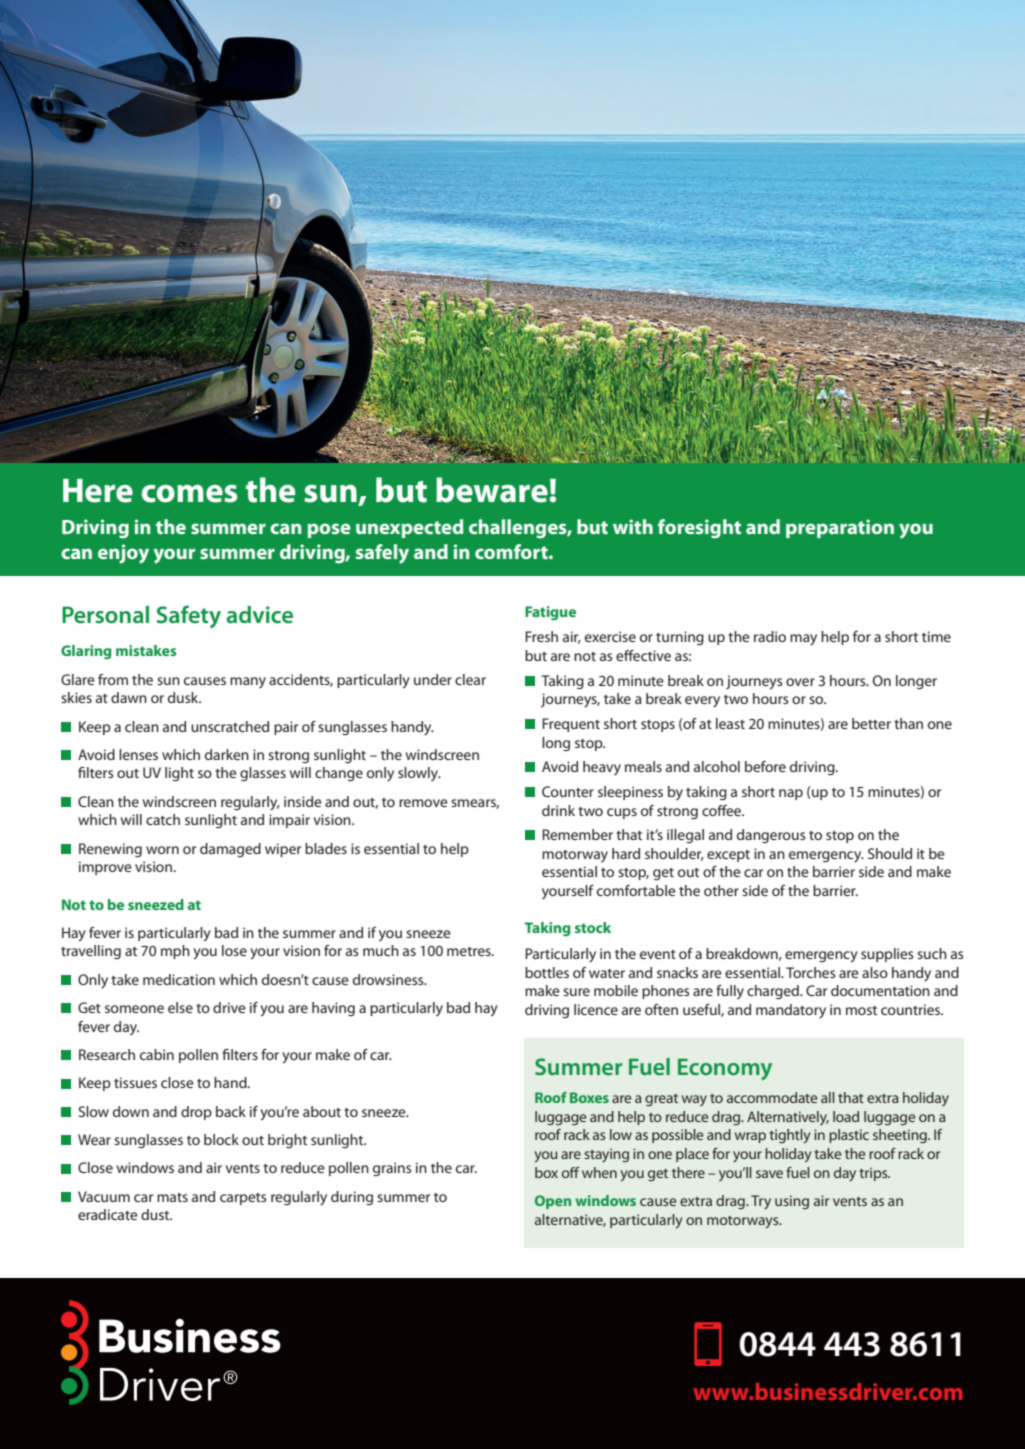 The width and height of the screenshot is (1025, 1449). Describe the element at coordinates (492, 490) in the screenshot. I see `beware` at that location.
